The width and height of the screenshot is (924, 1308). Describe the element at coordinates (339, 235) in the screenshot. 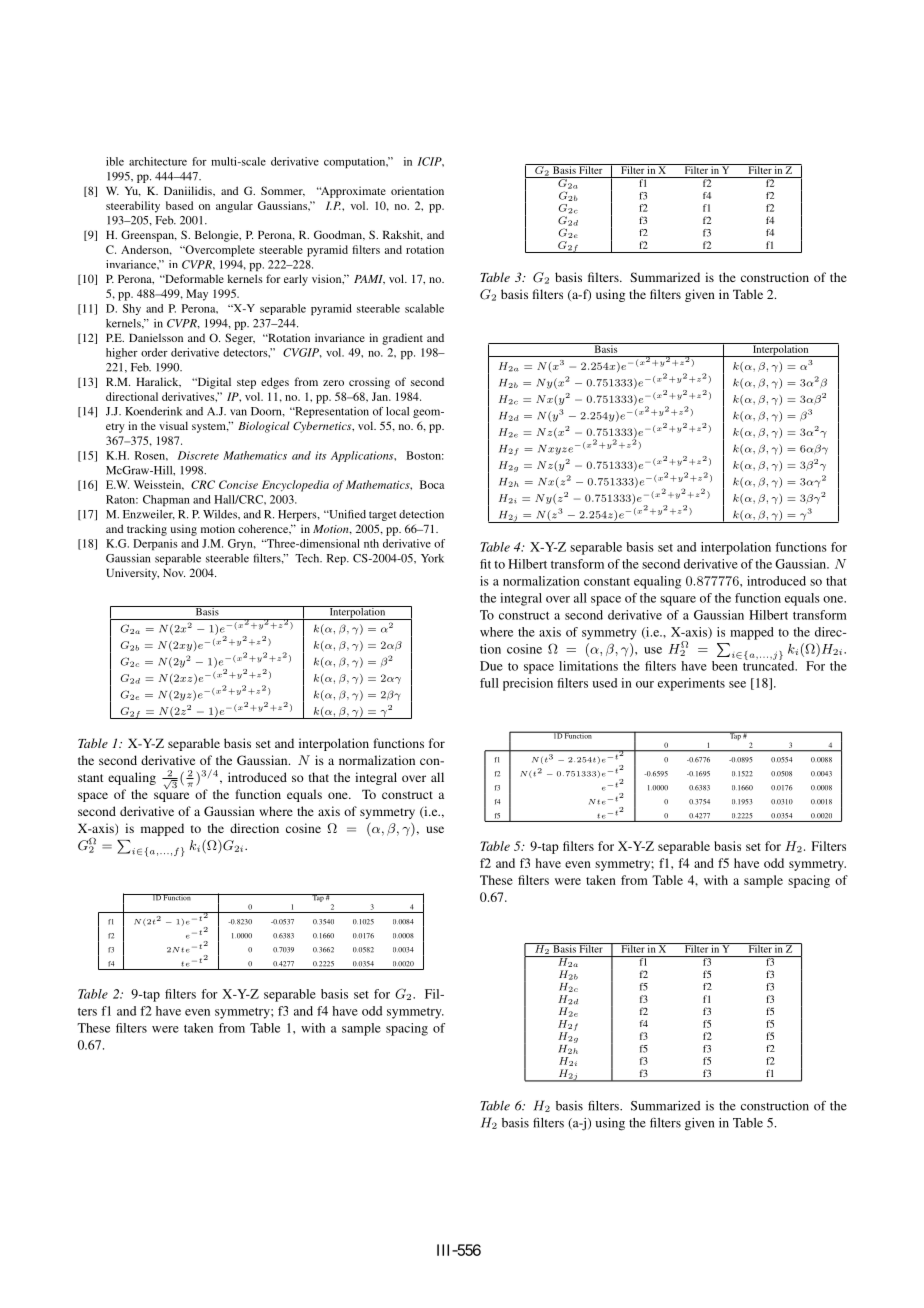

I see `Goodman` at that location.
